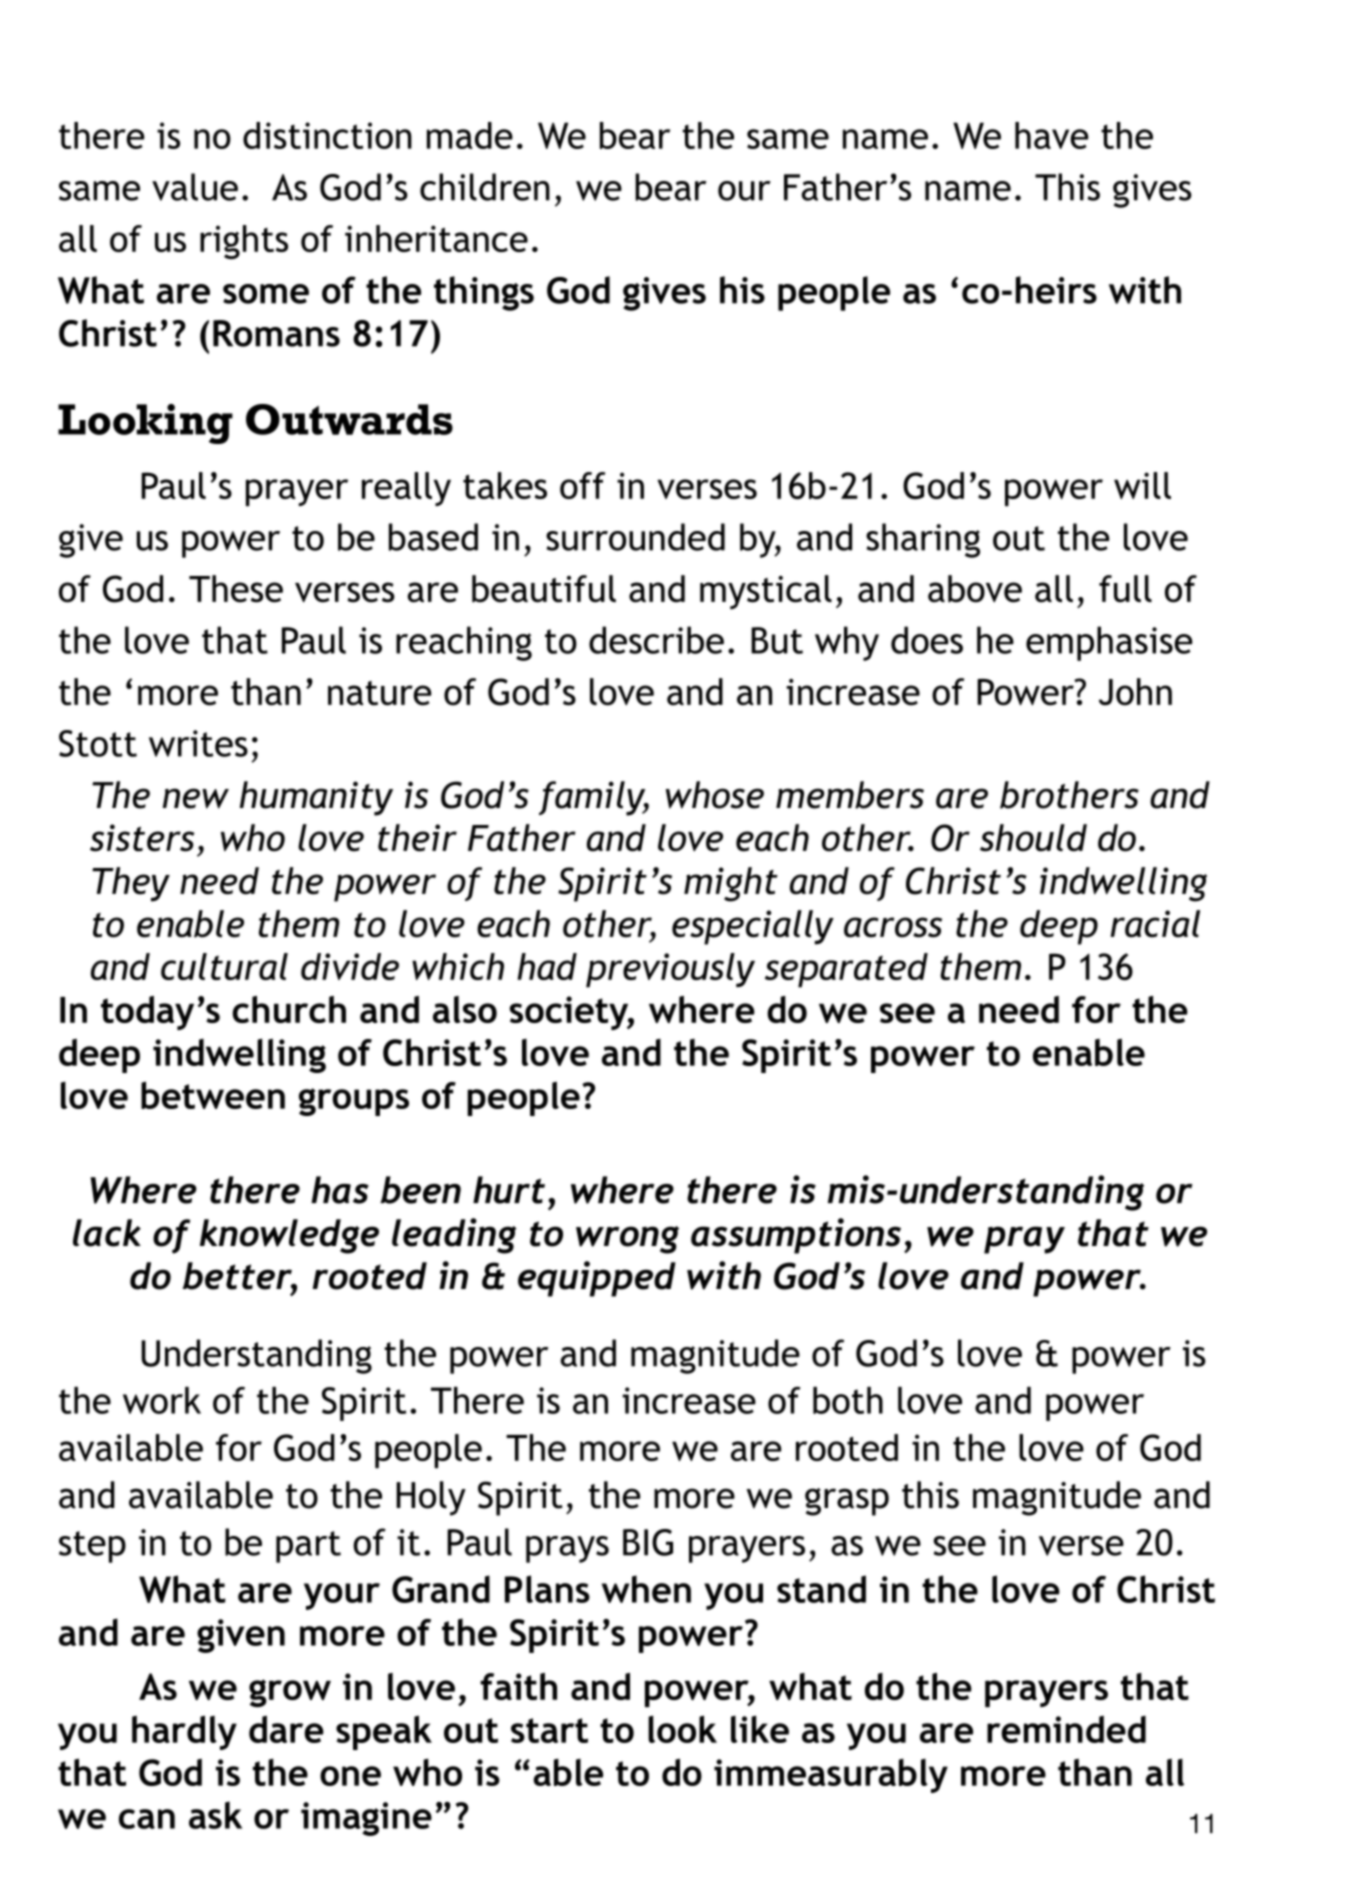 This page has height=1903, width=1346. I want to click on hardly, so click(184, 1732).
